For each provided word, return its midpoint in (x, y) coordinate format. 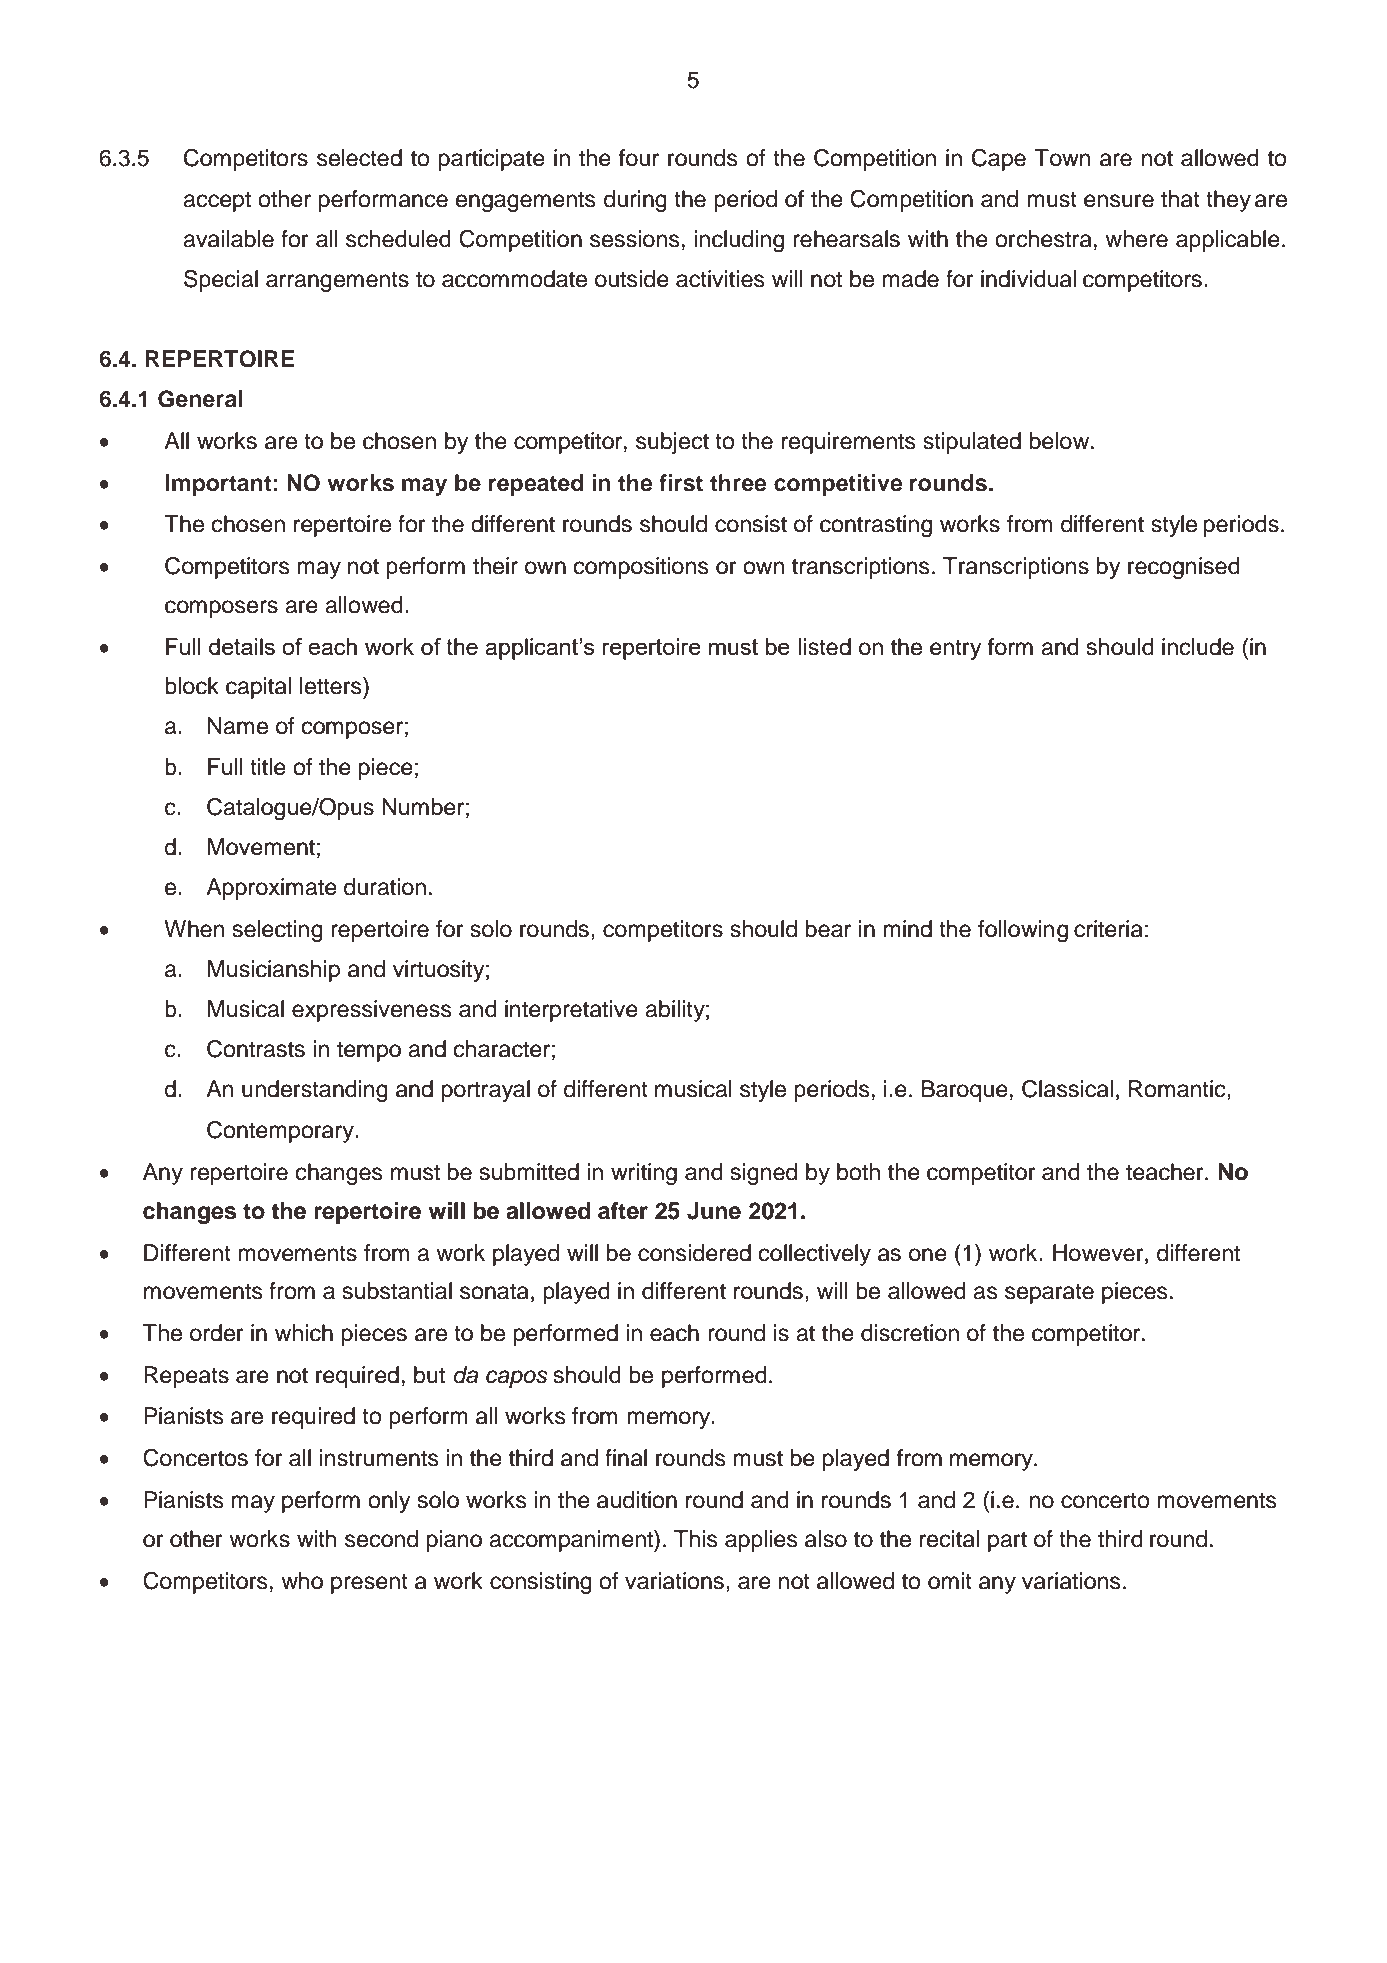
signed (764, 1174)
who (302, 1581)
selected (359, 158)
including (739, 241)
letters (332, 686)
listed (825, 647)
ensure (1119, 201)
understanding (315, 1091)
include (1198, 647)
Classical (1067, 1089)
